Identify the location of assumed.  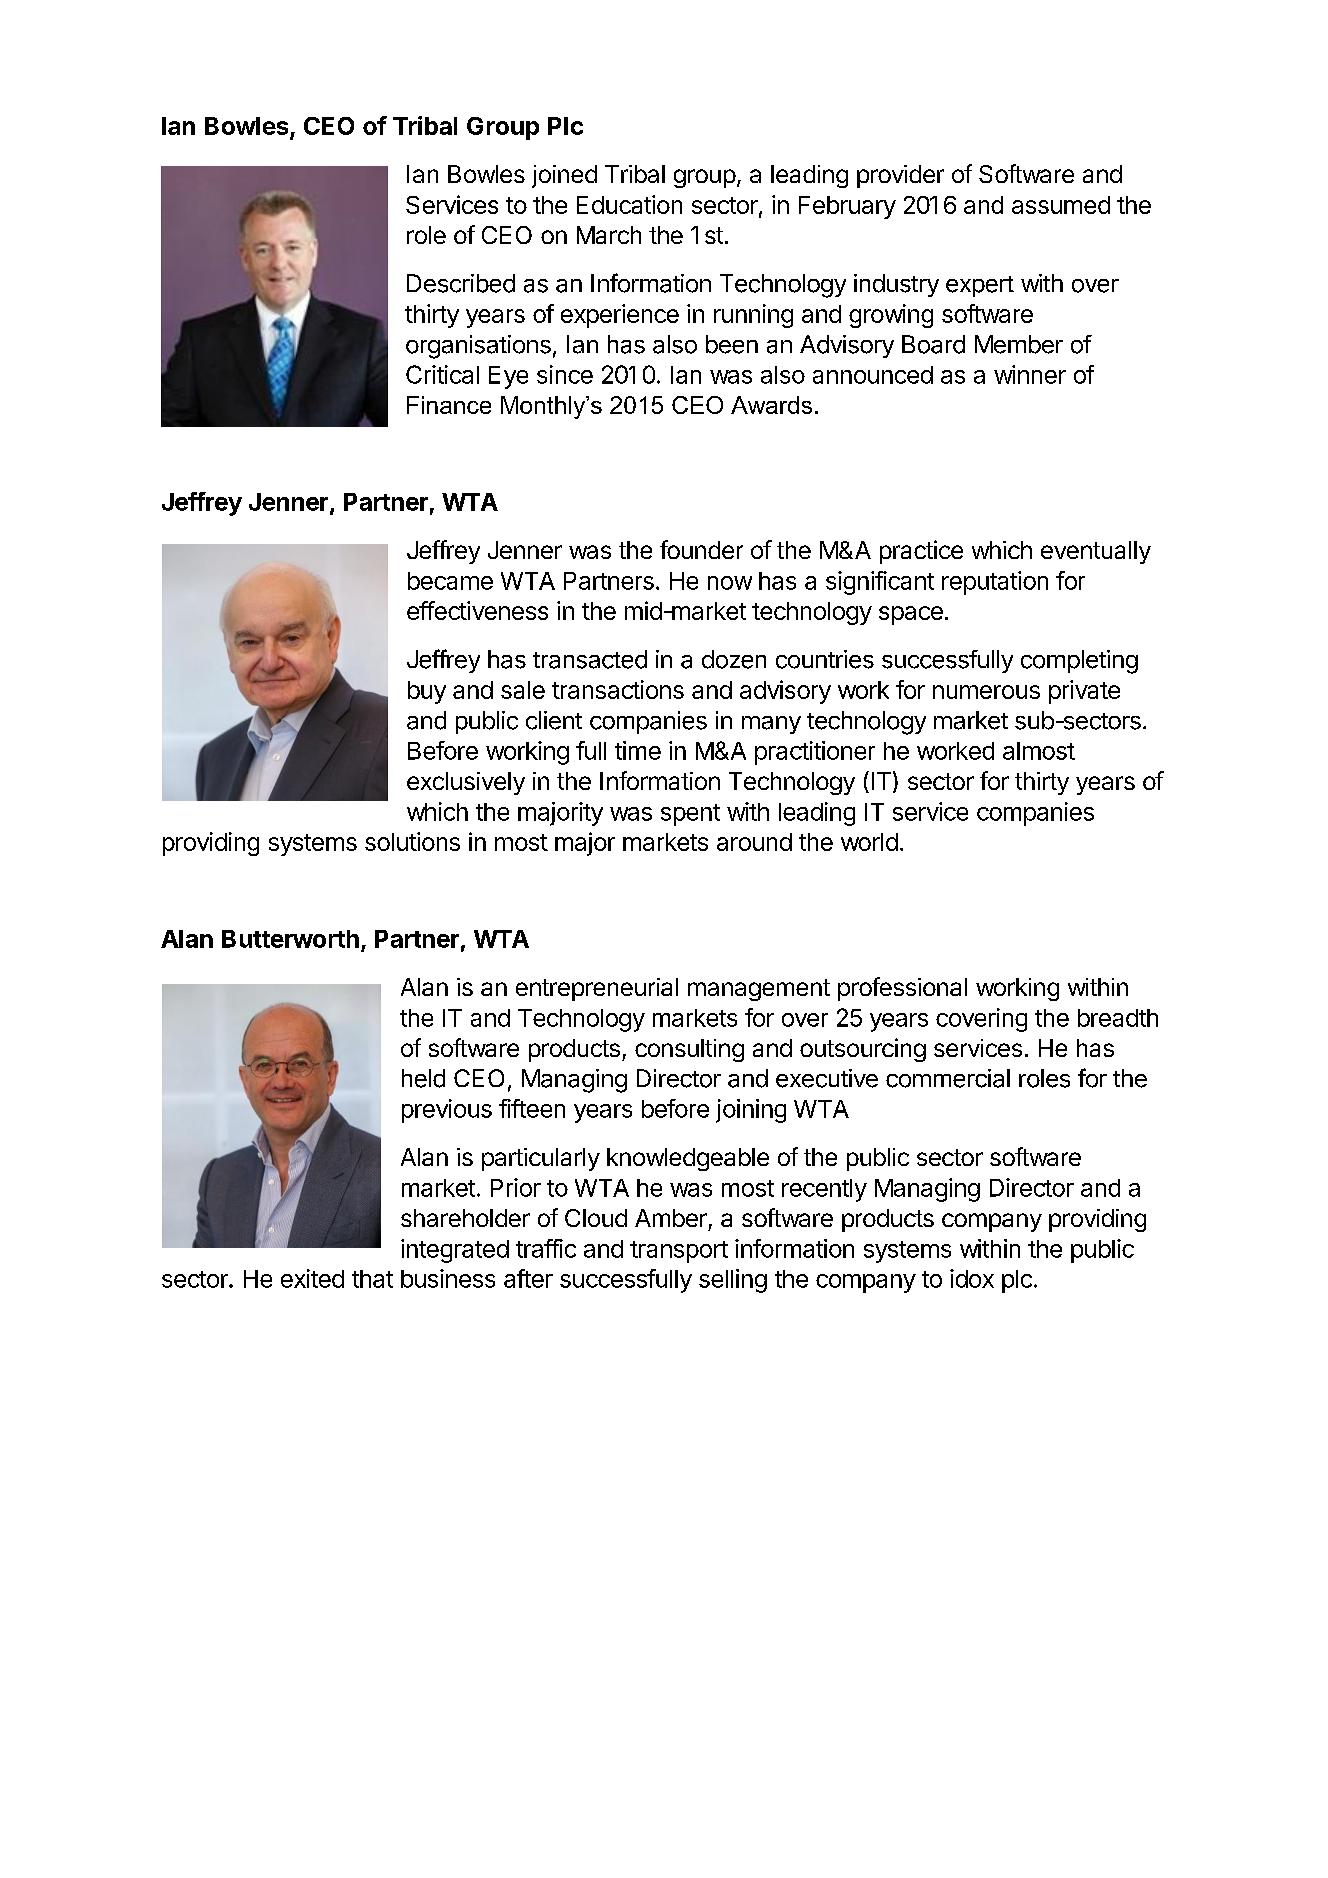
(1061, 205).
